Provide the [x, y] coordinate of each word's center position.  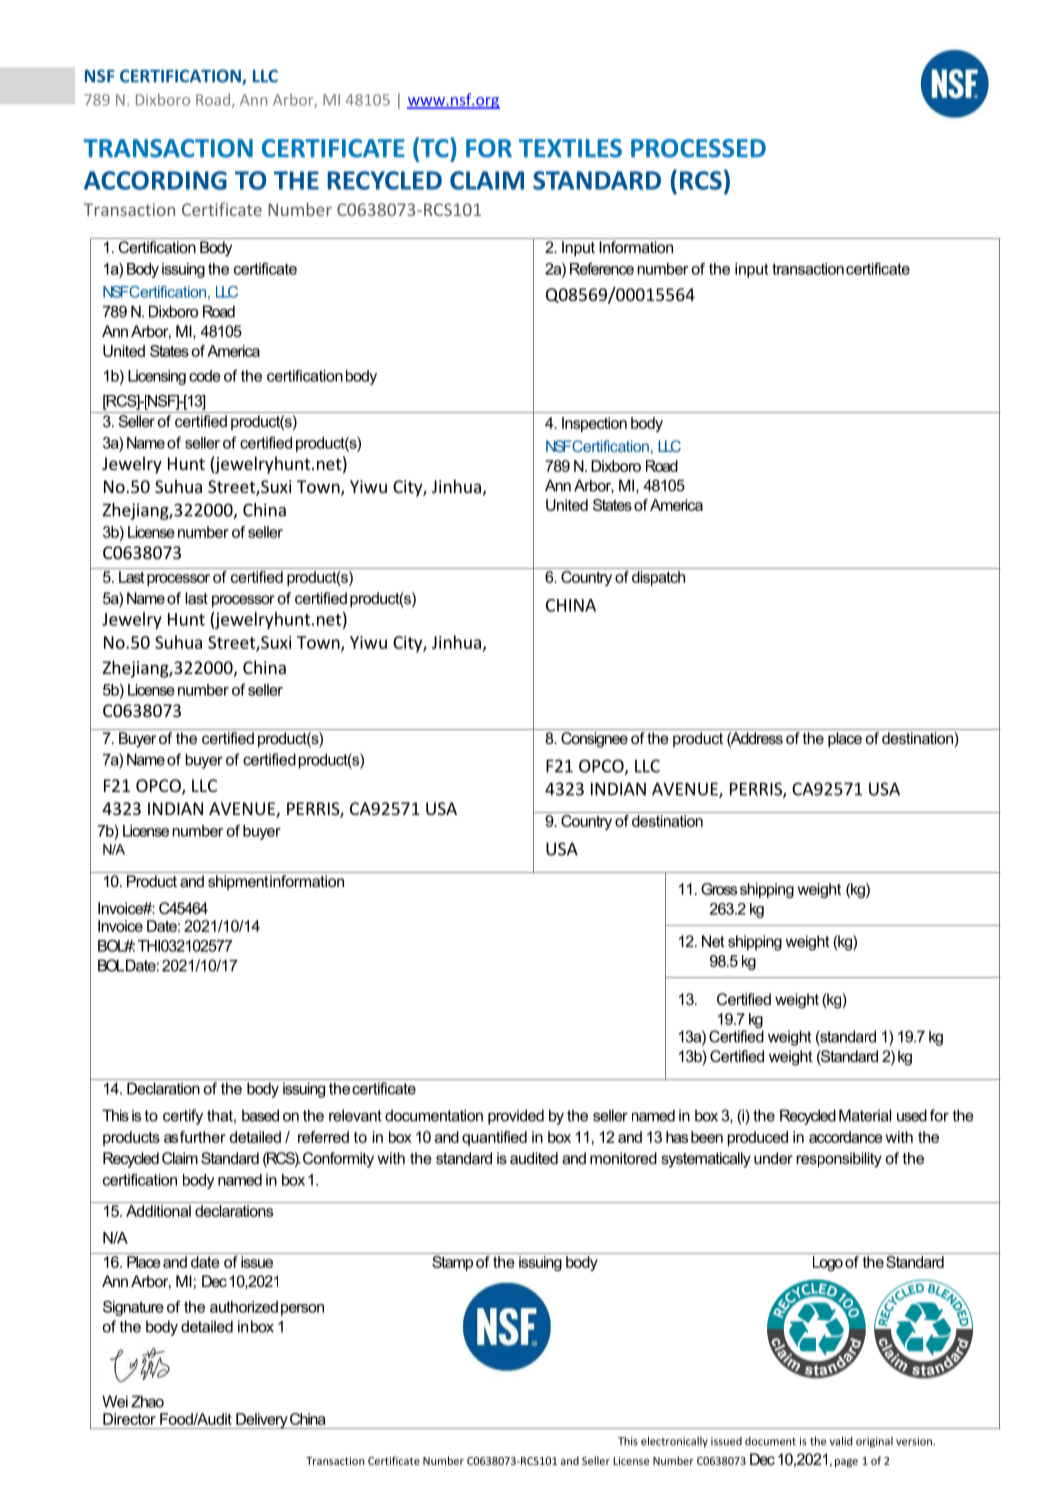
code [205, 376]
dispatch [658, 578]
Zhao [147, 1401]
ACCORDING [155, 180]
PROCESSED [698, 148]
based [260, 1115]
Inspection [594, 424]
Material [865, 1115]
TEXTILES [570, 148]
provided [516, 1117]
